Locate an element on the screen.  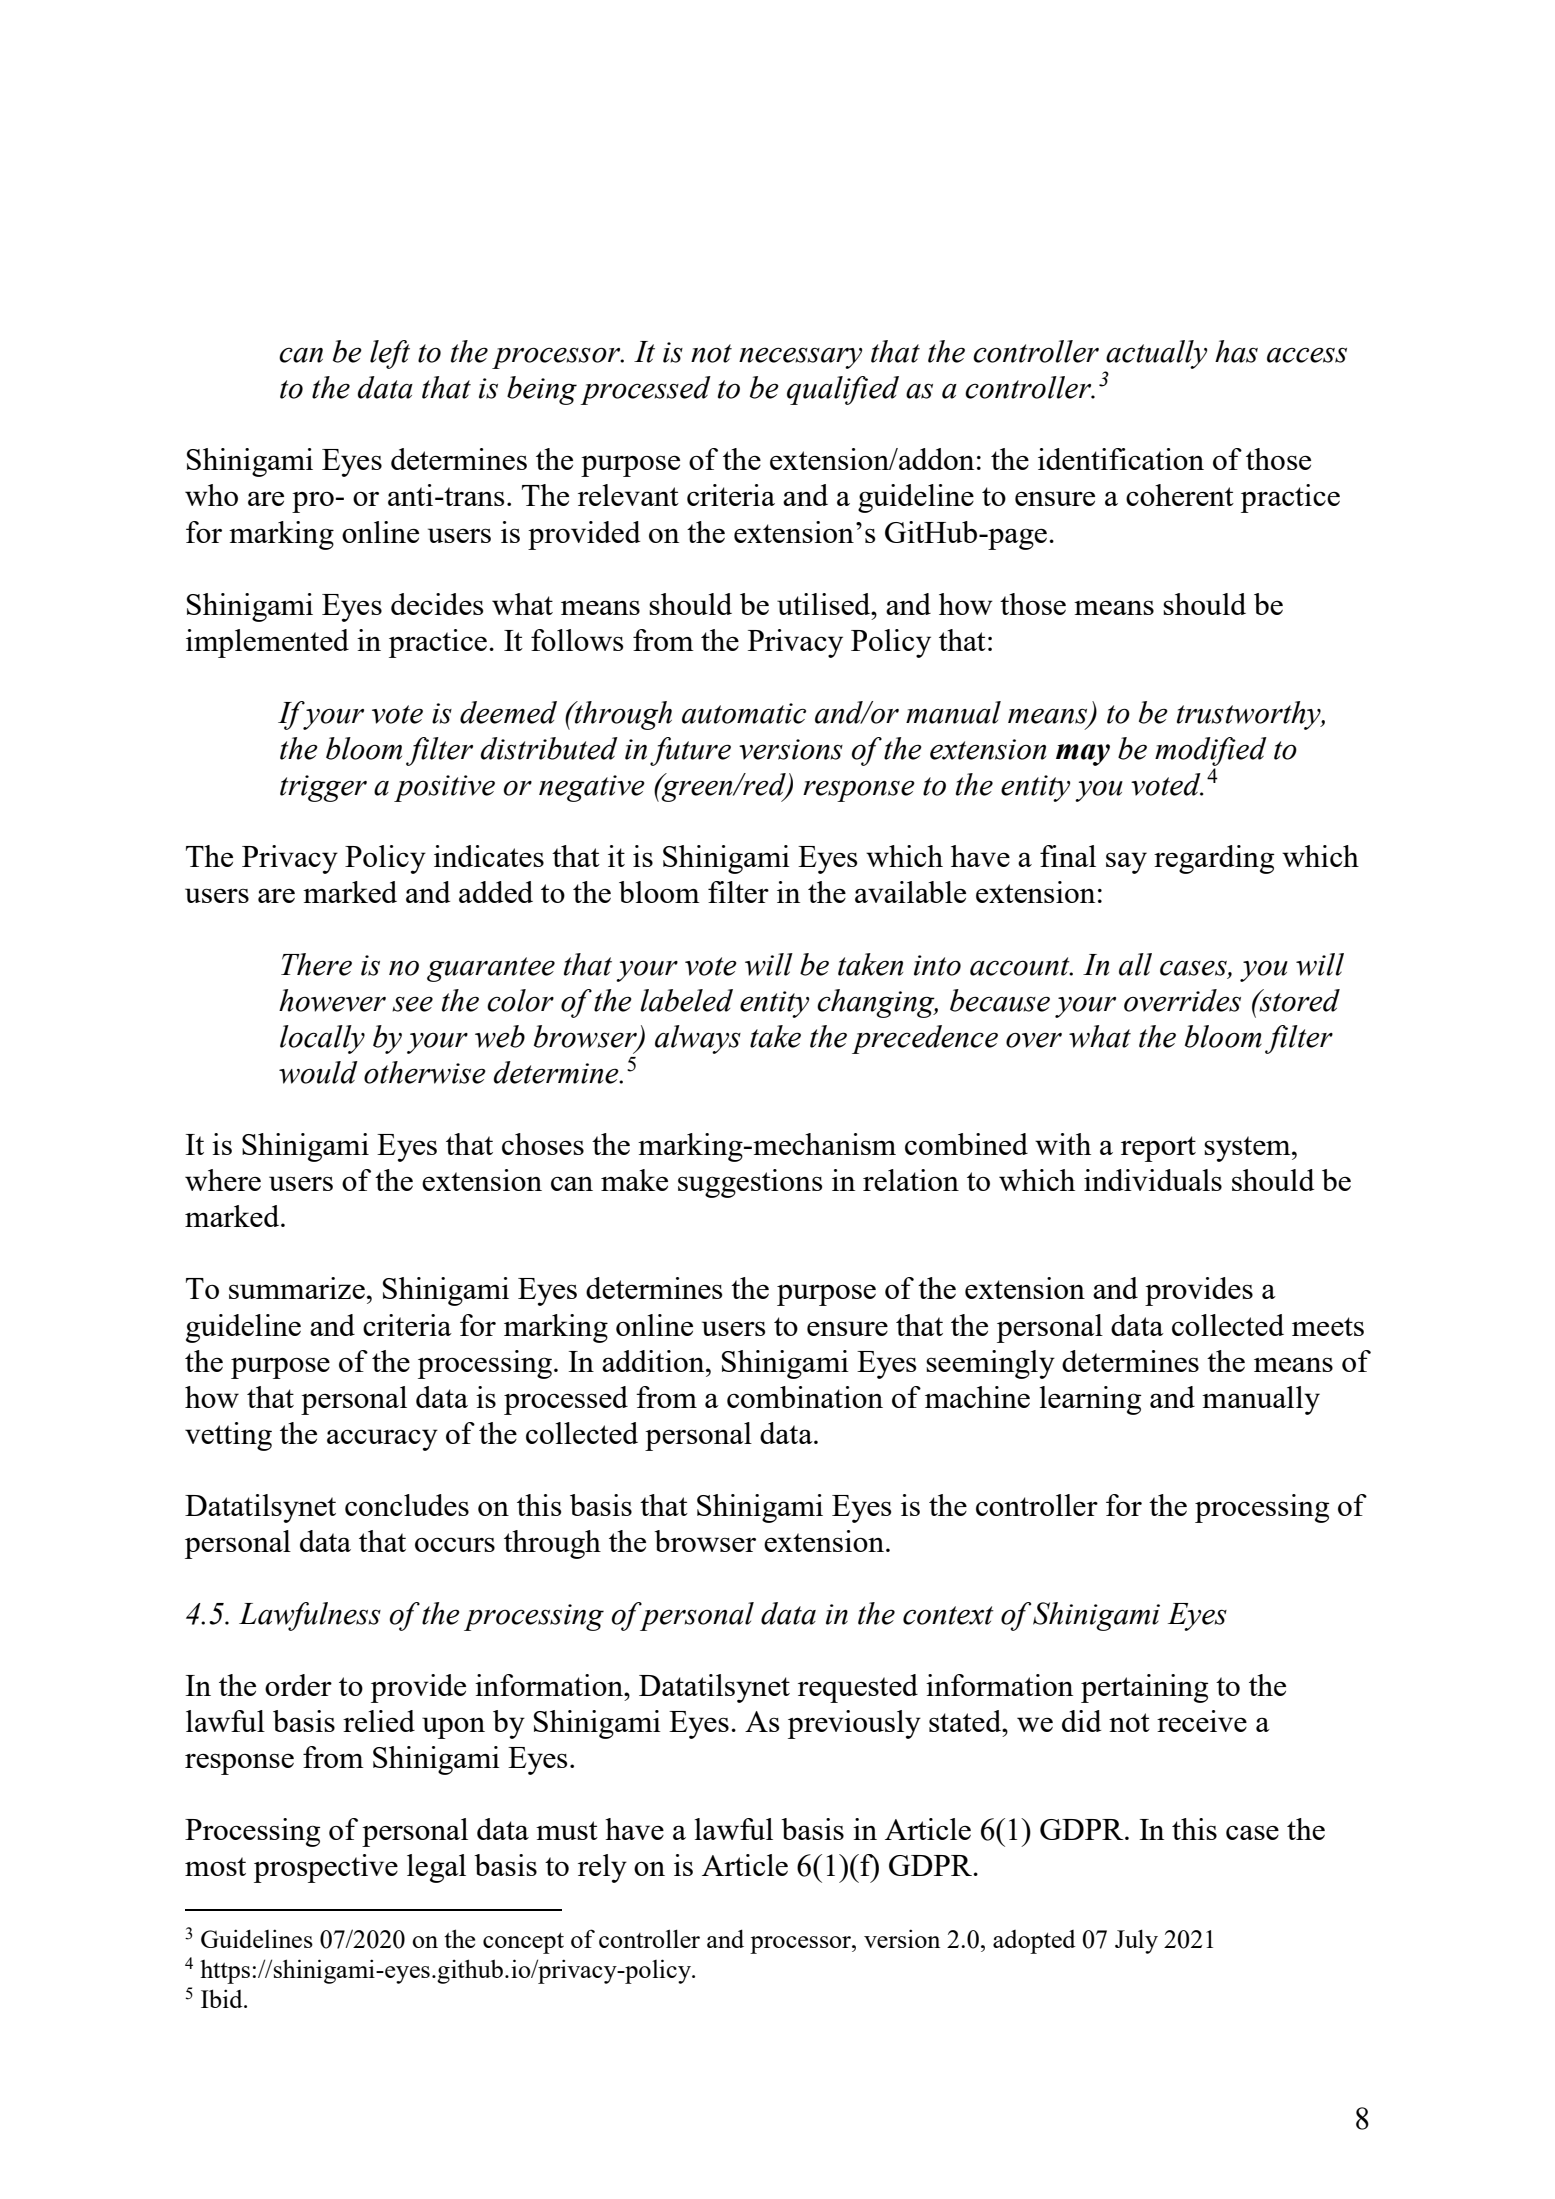
learning is located at coordinates (1091, 1400).
